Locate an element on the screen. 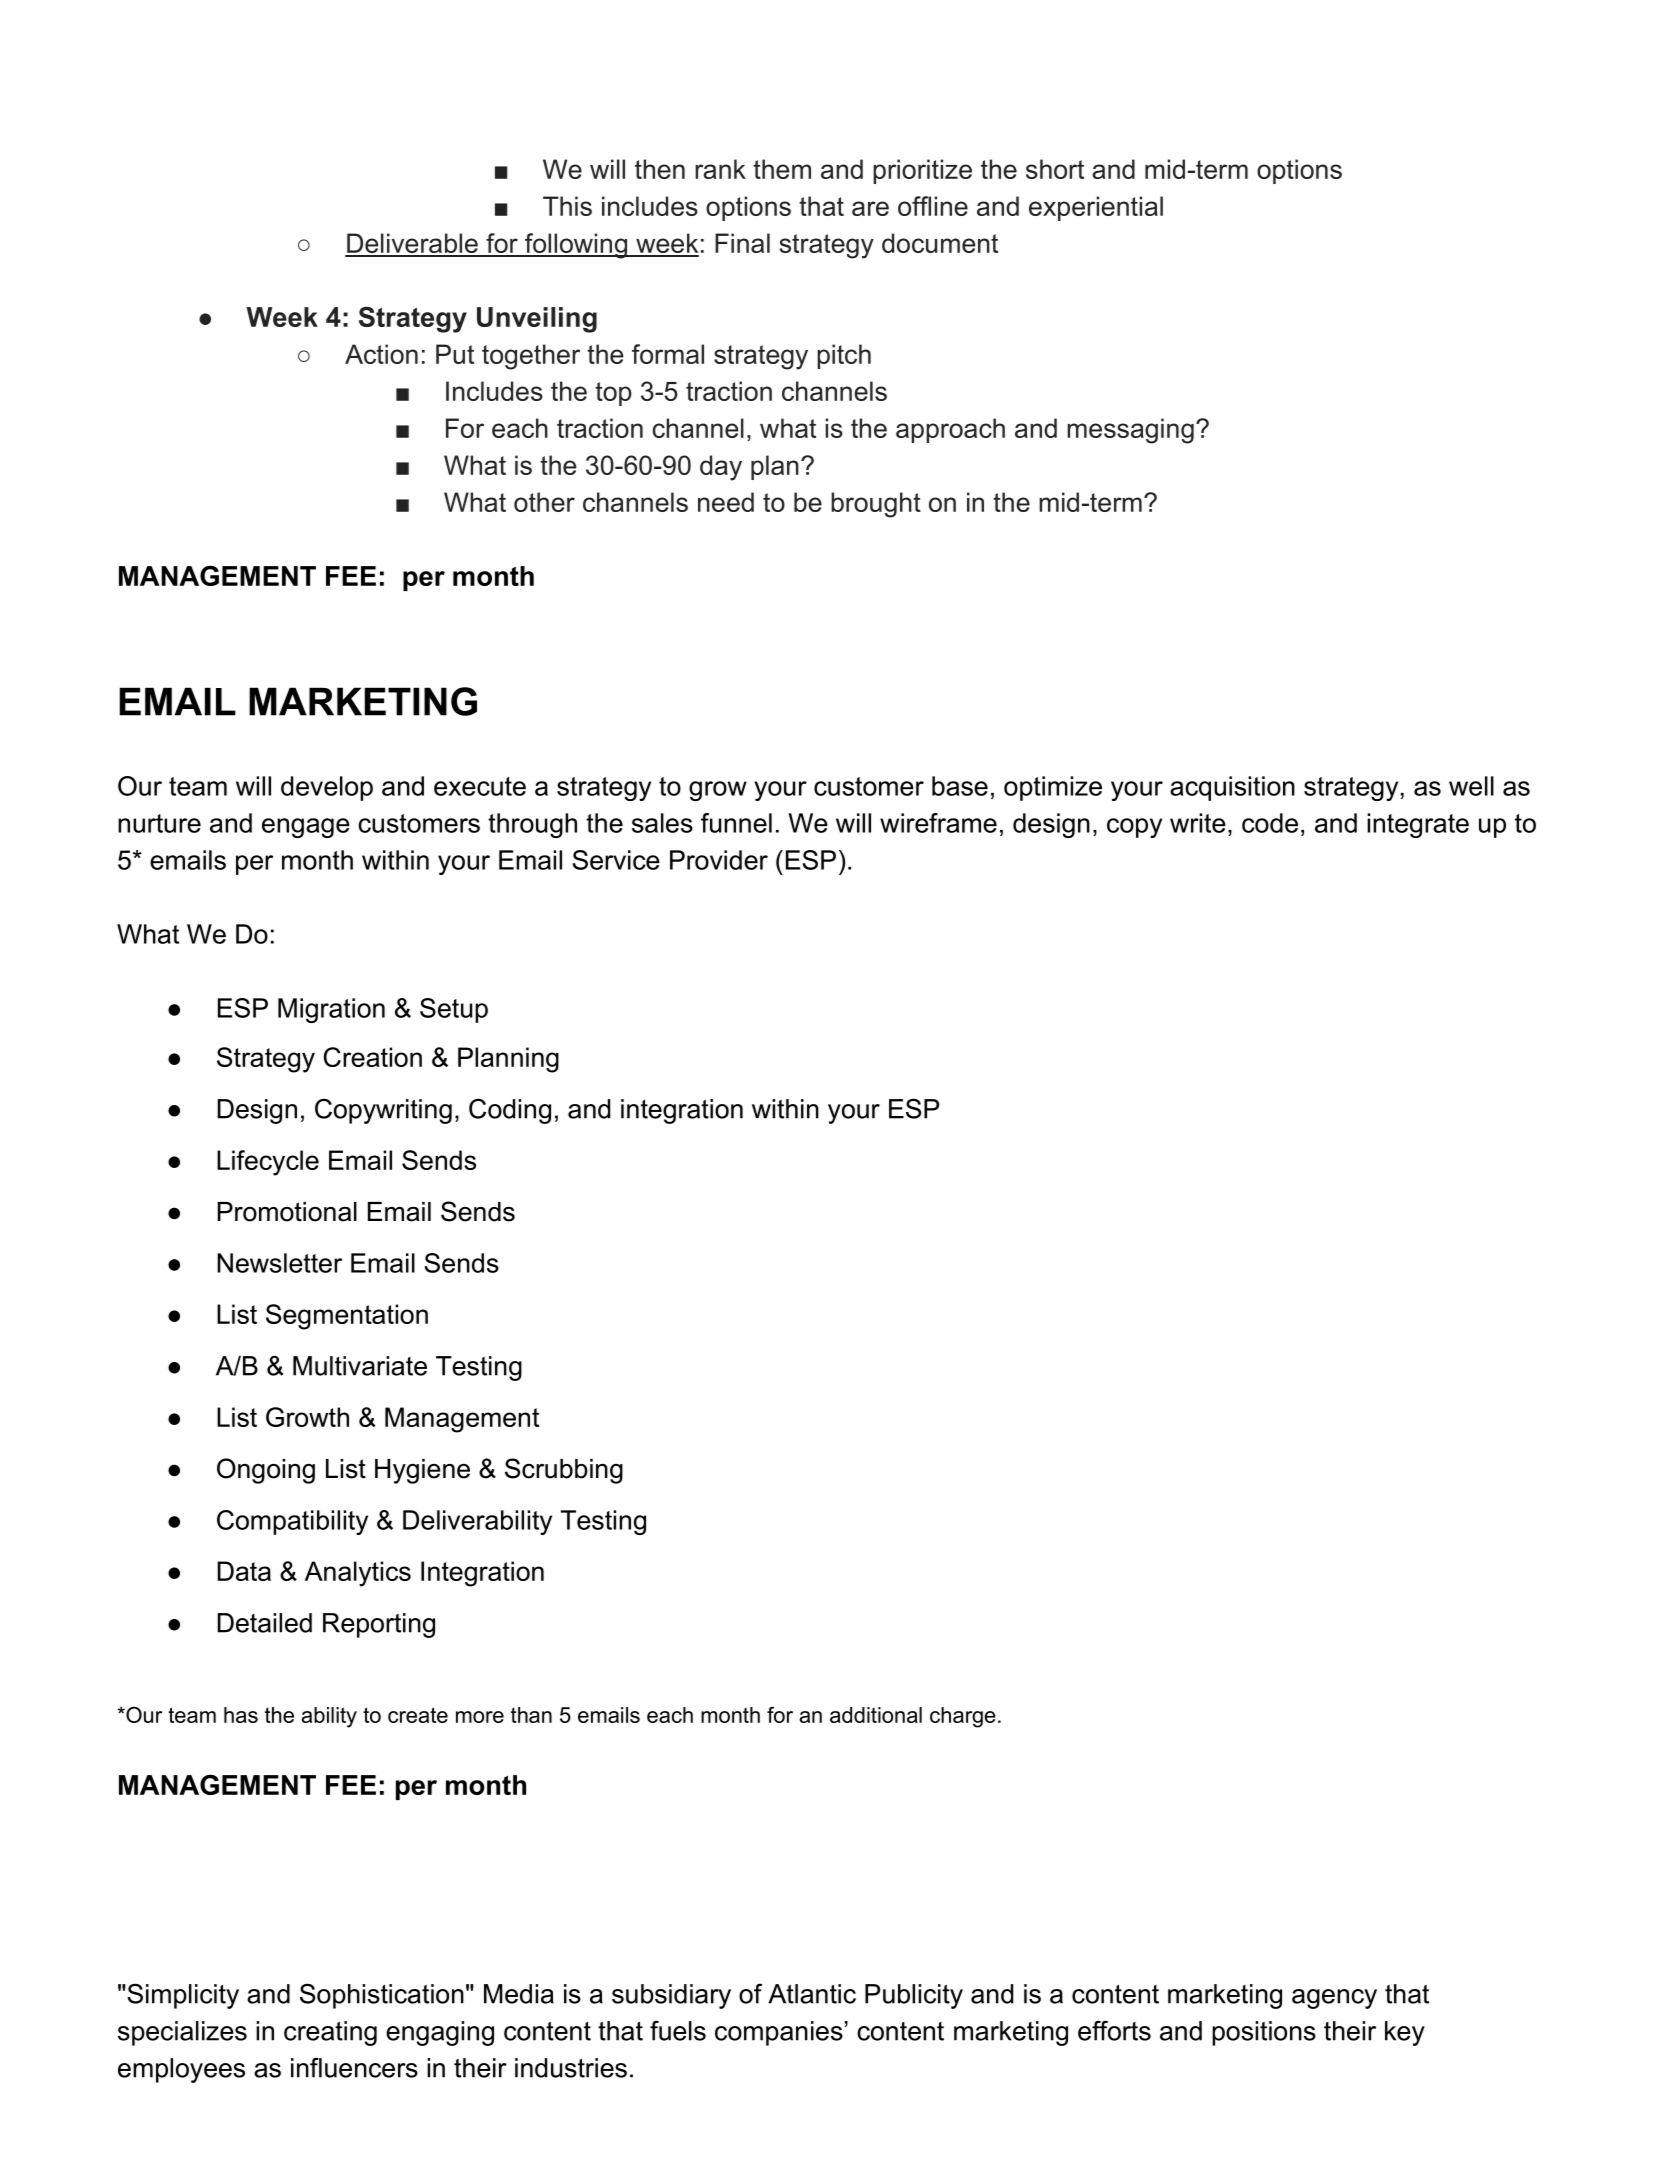  creating is located at coordinates (330, 2033).
